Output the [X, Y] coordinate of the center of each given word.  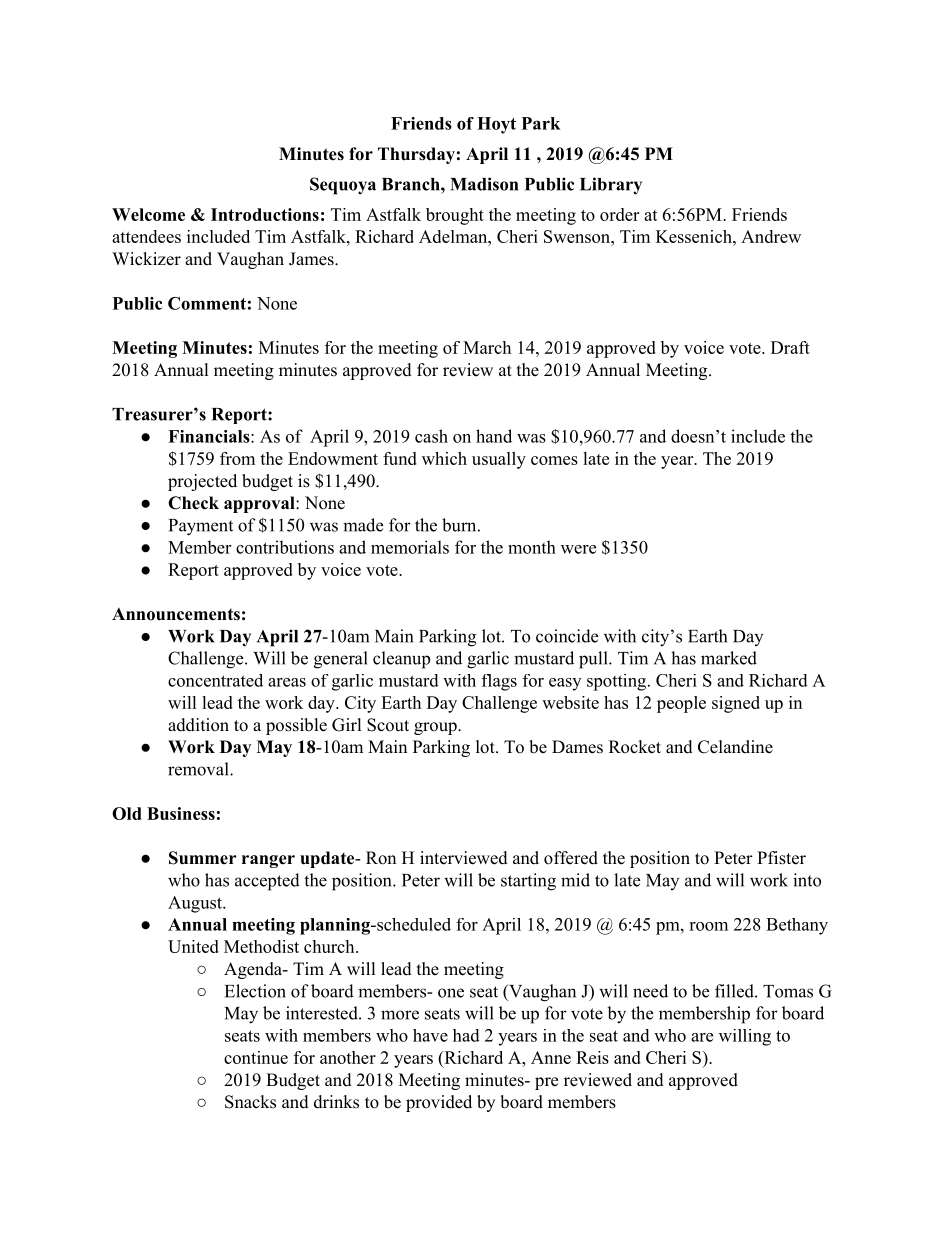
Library [611, 186]
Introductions [265, 214]
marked [729, 658]
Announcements [176, 614]
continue [256, 1057]
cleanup [401, 660]
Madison [484, 184]
